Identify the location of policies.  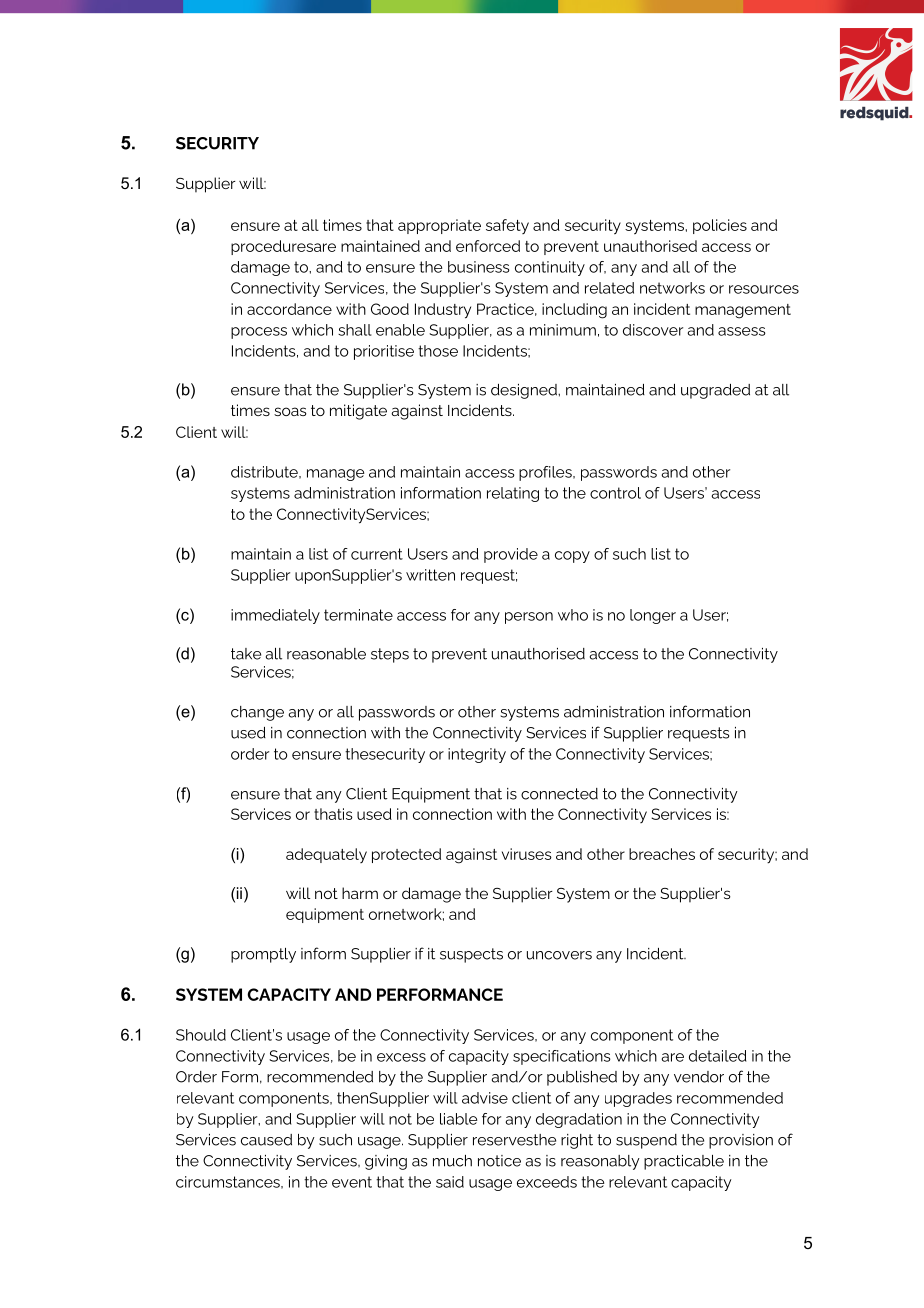
(720, 226).
